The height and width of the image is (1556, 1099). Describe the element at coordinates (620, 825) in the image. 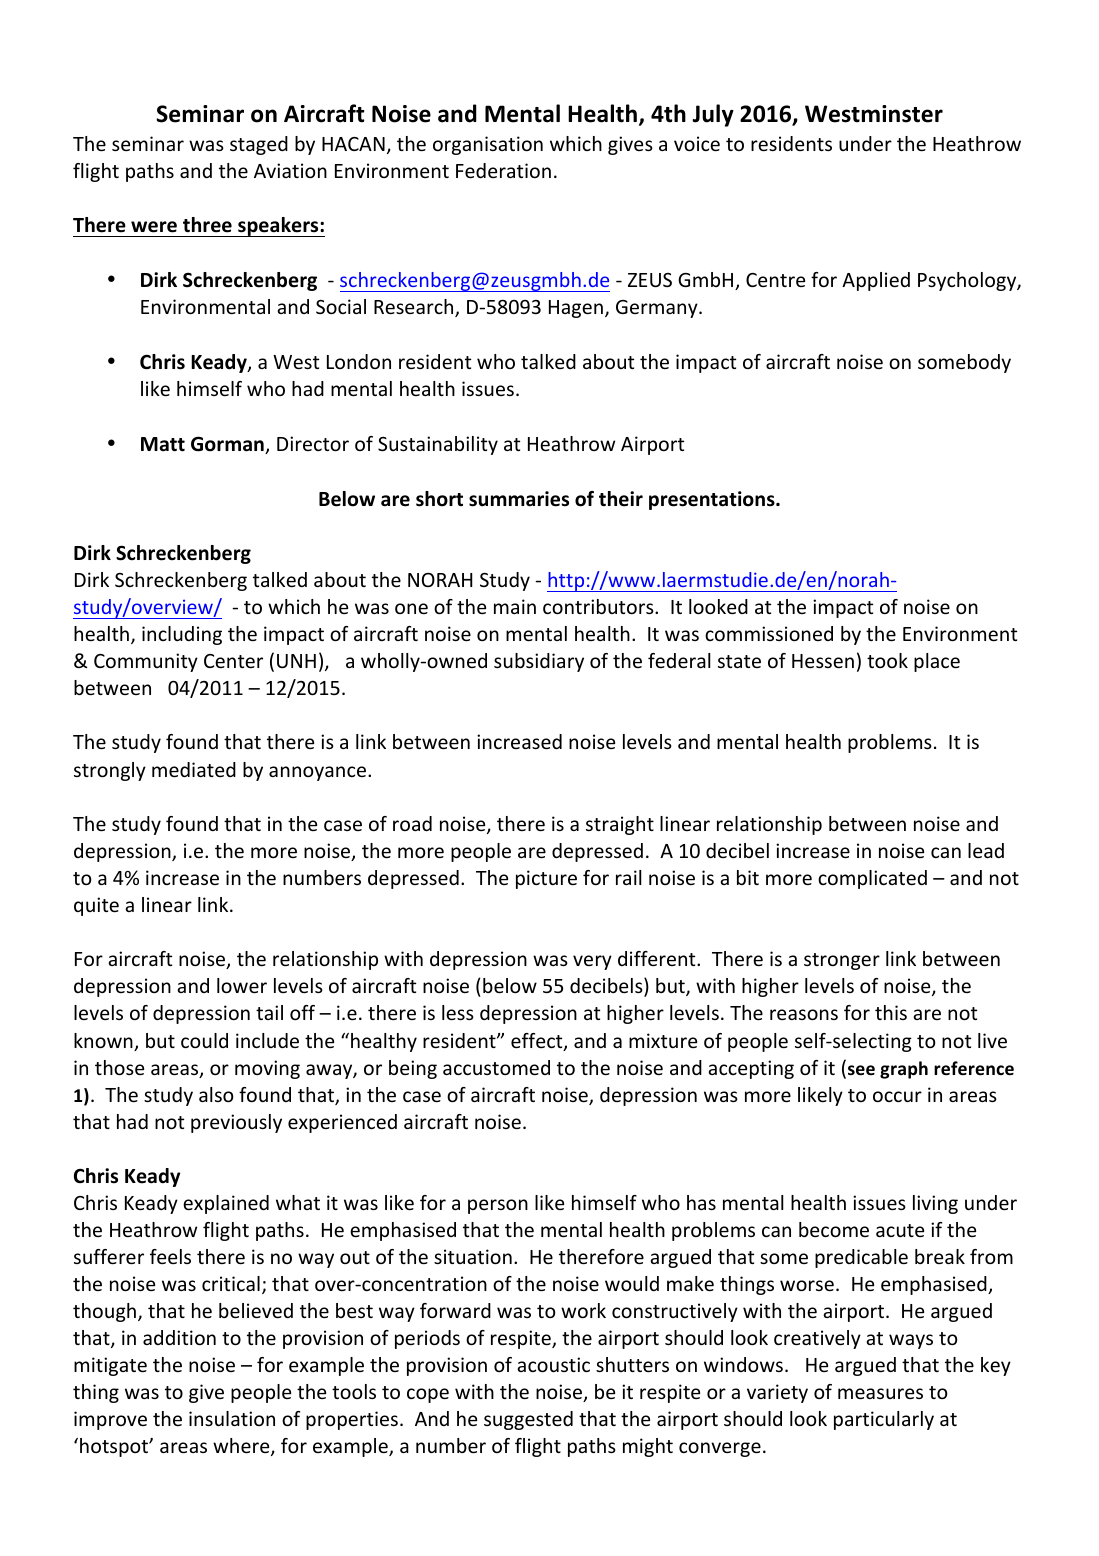

I see `straight` at that location.
